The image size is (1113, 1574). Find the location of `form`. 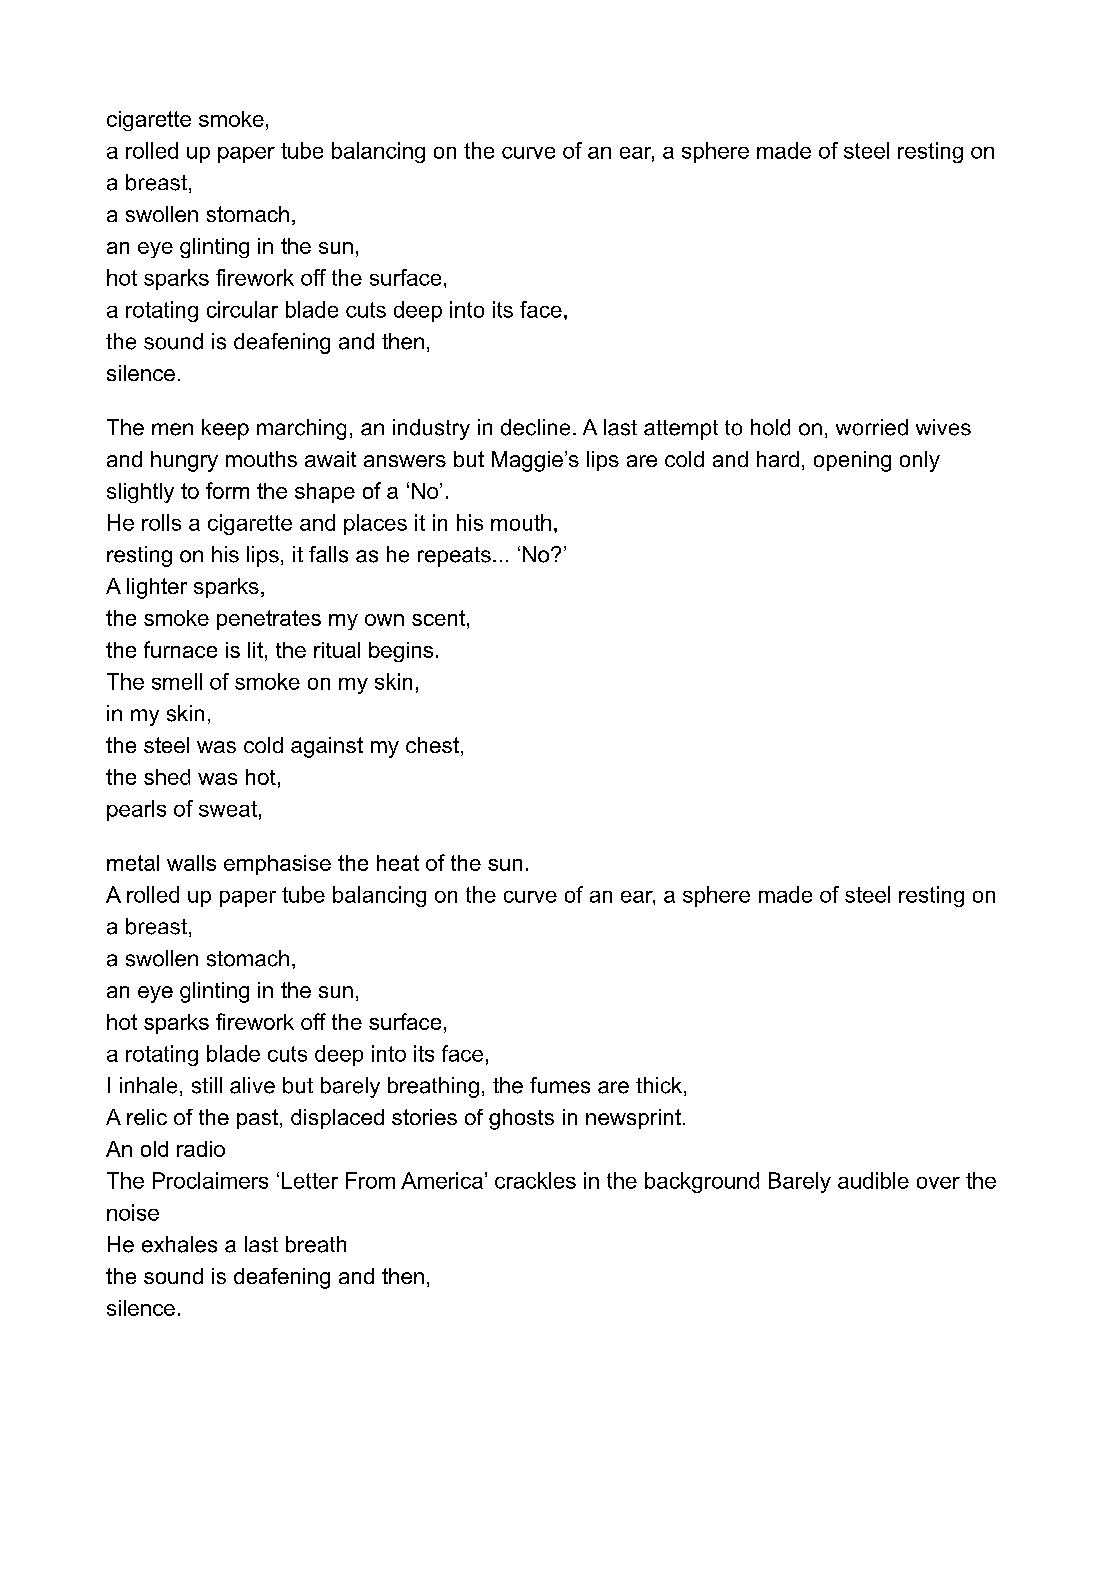

form is located at coordinates (227, 490).
